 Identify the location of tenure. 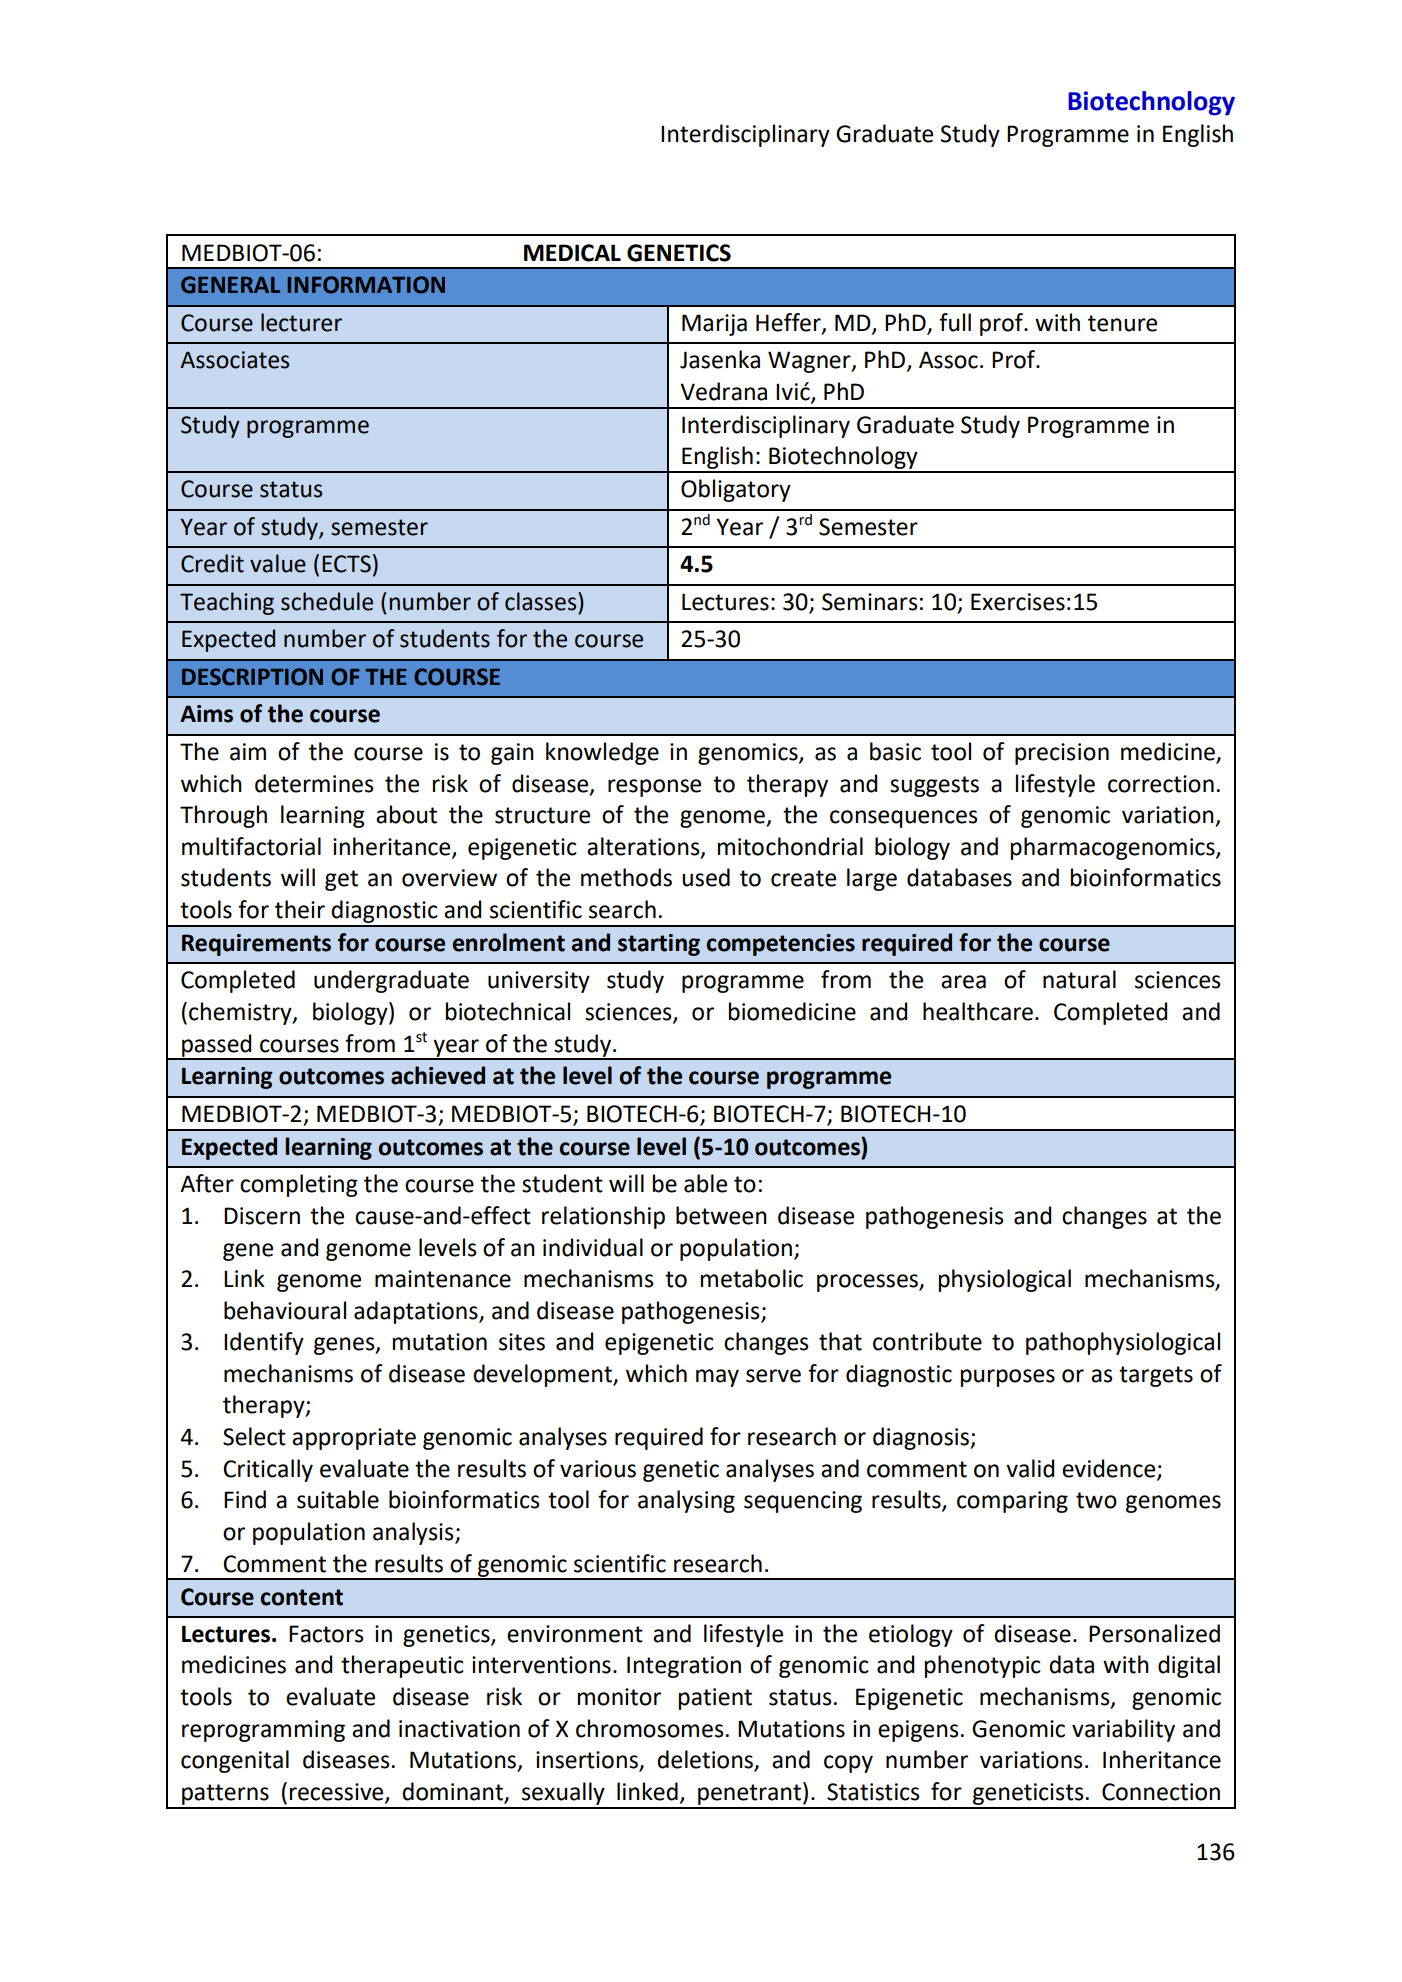
(1122, 323).
